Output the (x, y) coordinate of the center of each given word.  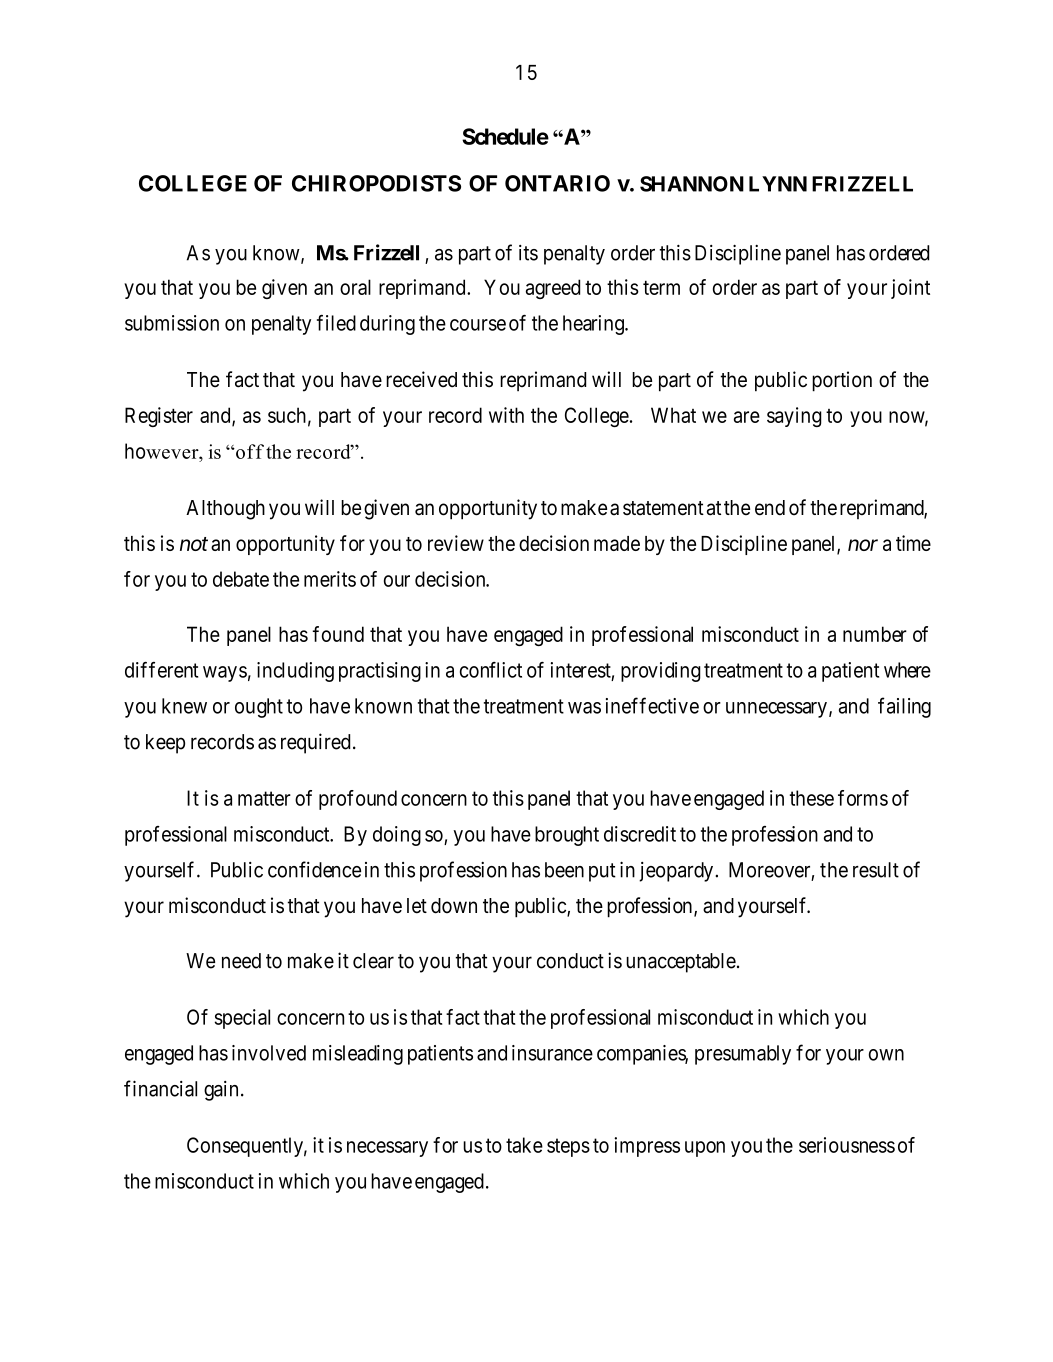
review (456, 543)
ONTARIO (557, 183)
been (564, 870)
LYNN (778, 184)
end (770, 508)
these (812, 798)
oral (355, 287)
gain (221, 1091)
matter (264, 798)
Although (225, 510)
